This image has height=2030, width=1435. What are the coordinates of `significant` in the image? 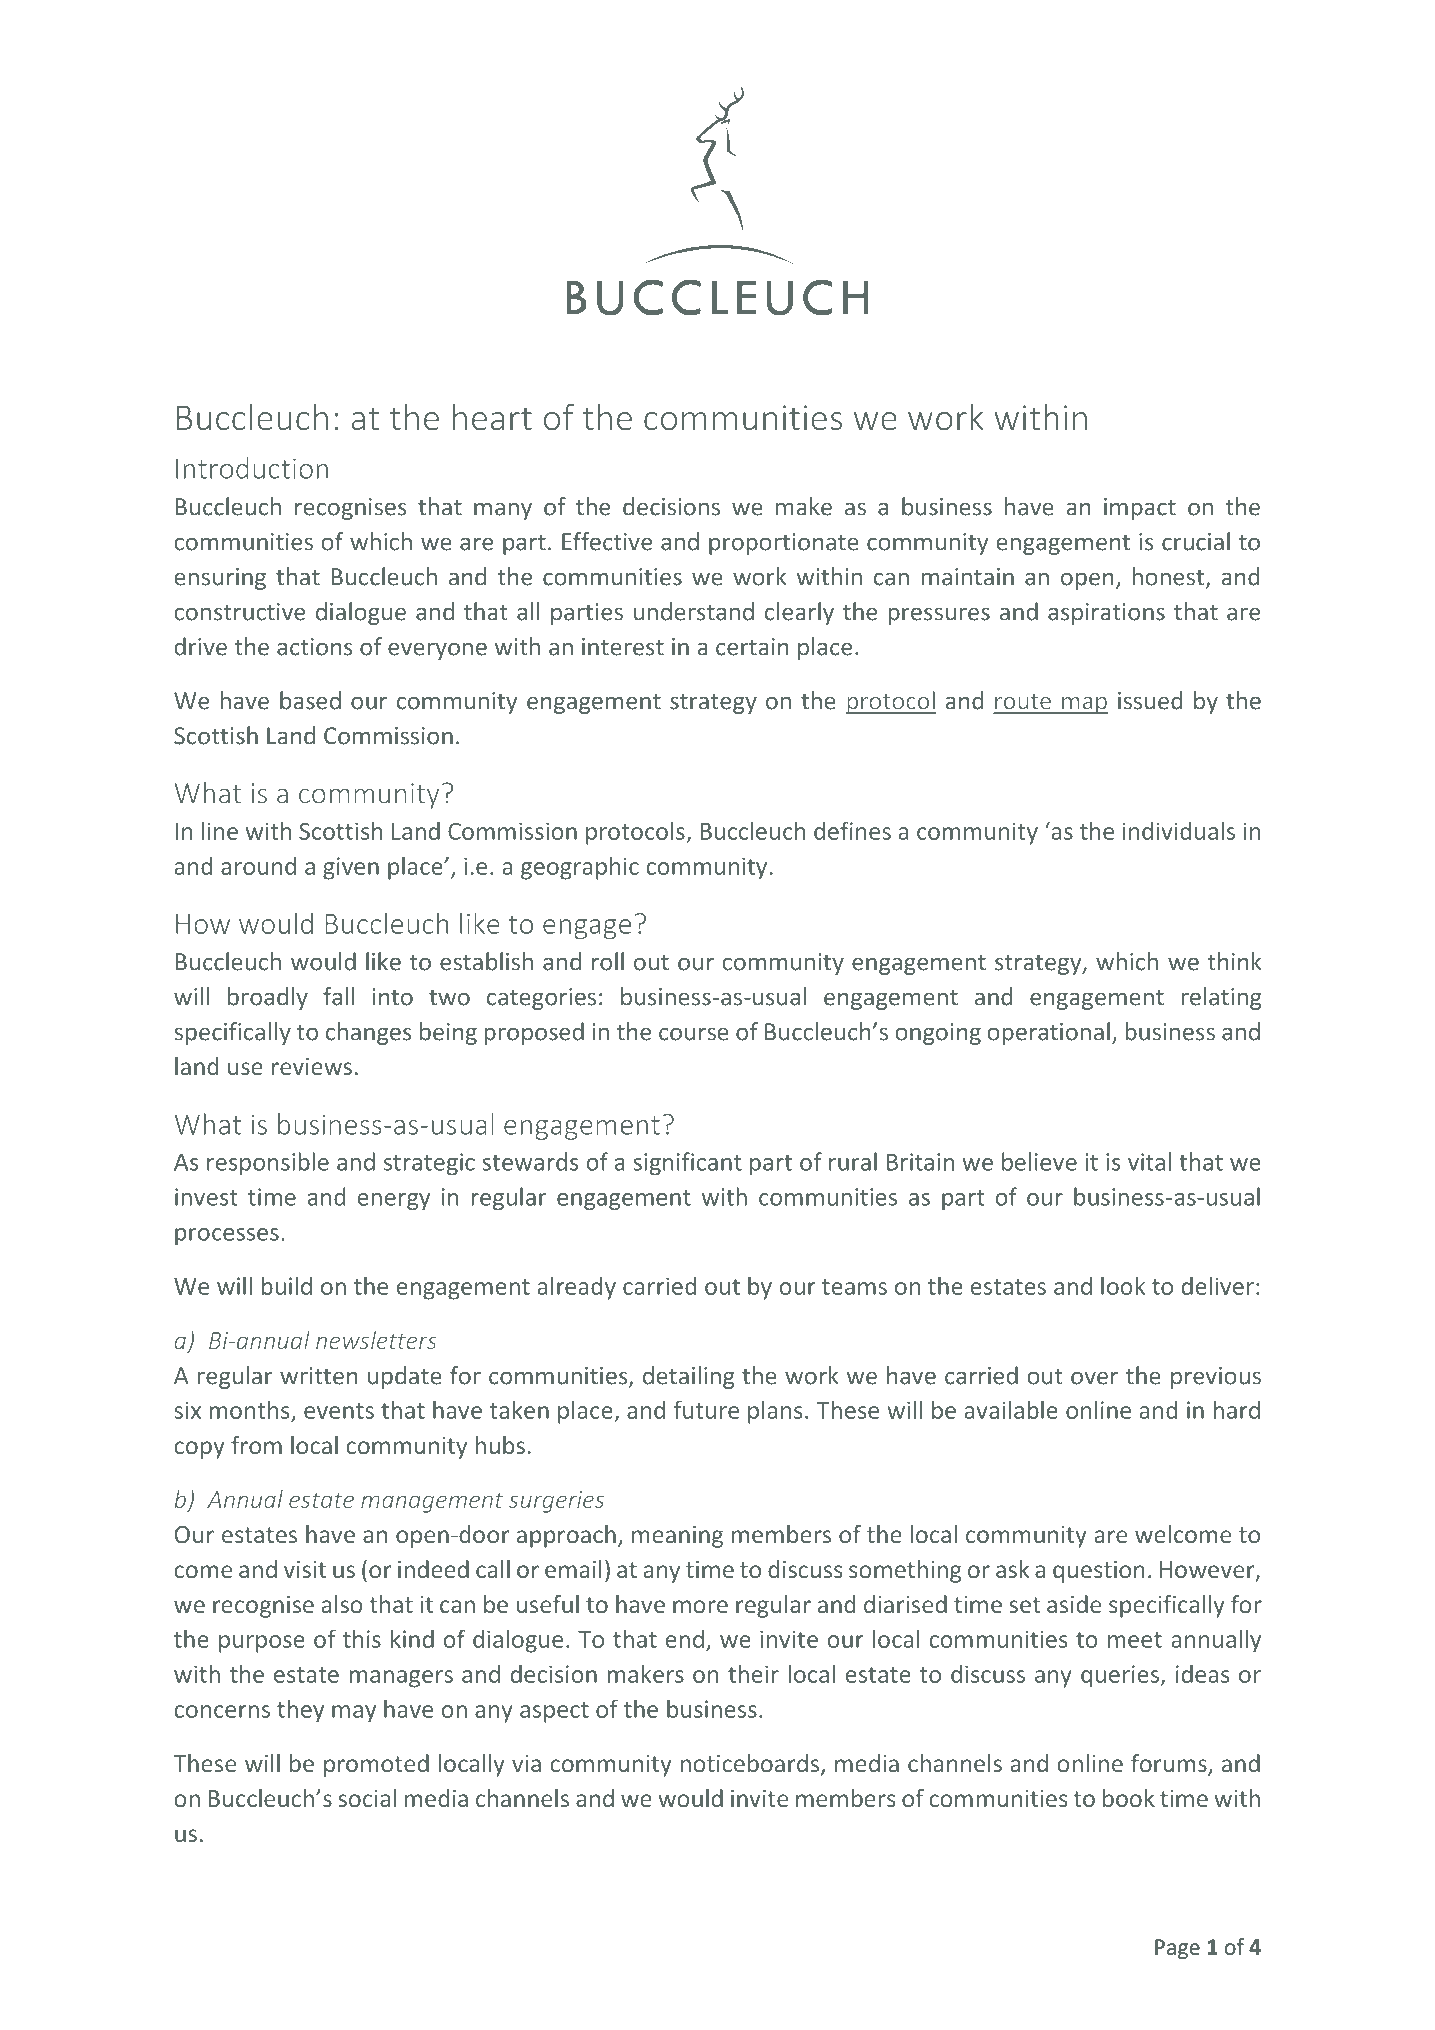 It's located at (687, 1163).
